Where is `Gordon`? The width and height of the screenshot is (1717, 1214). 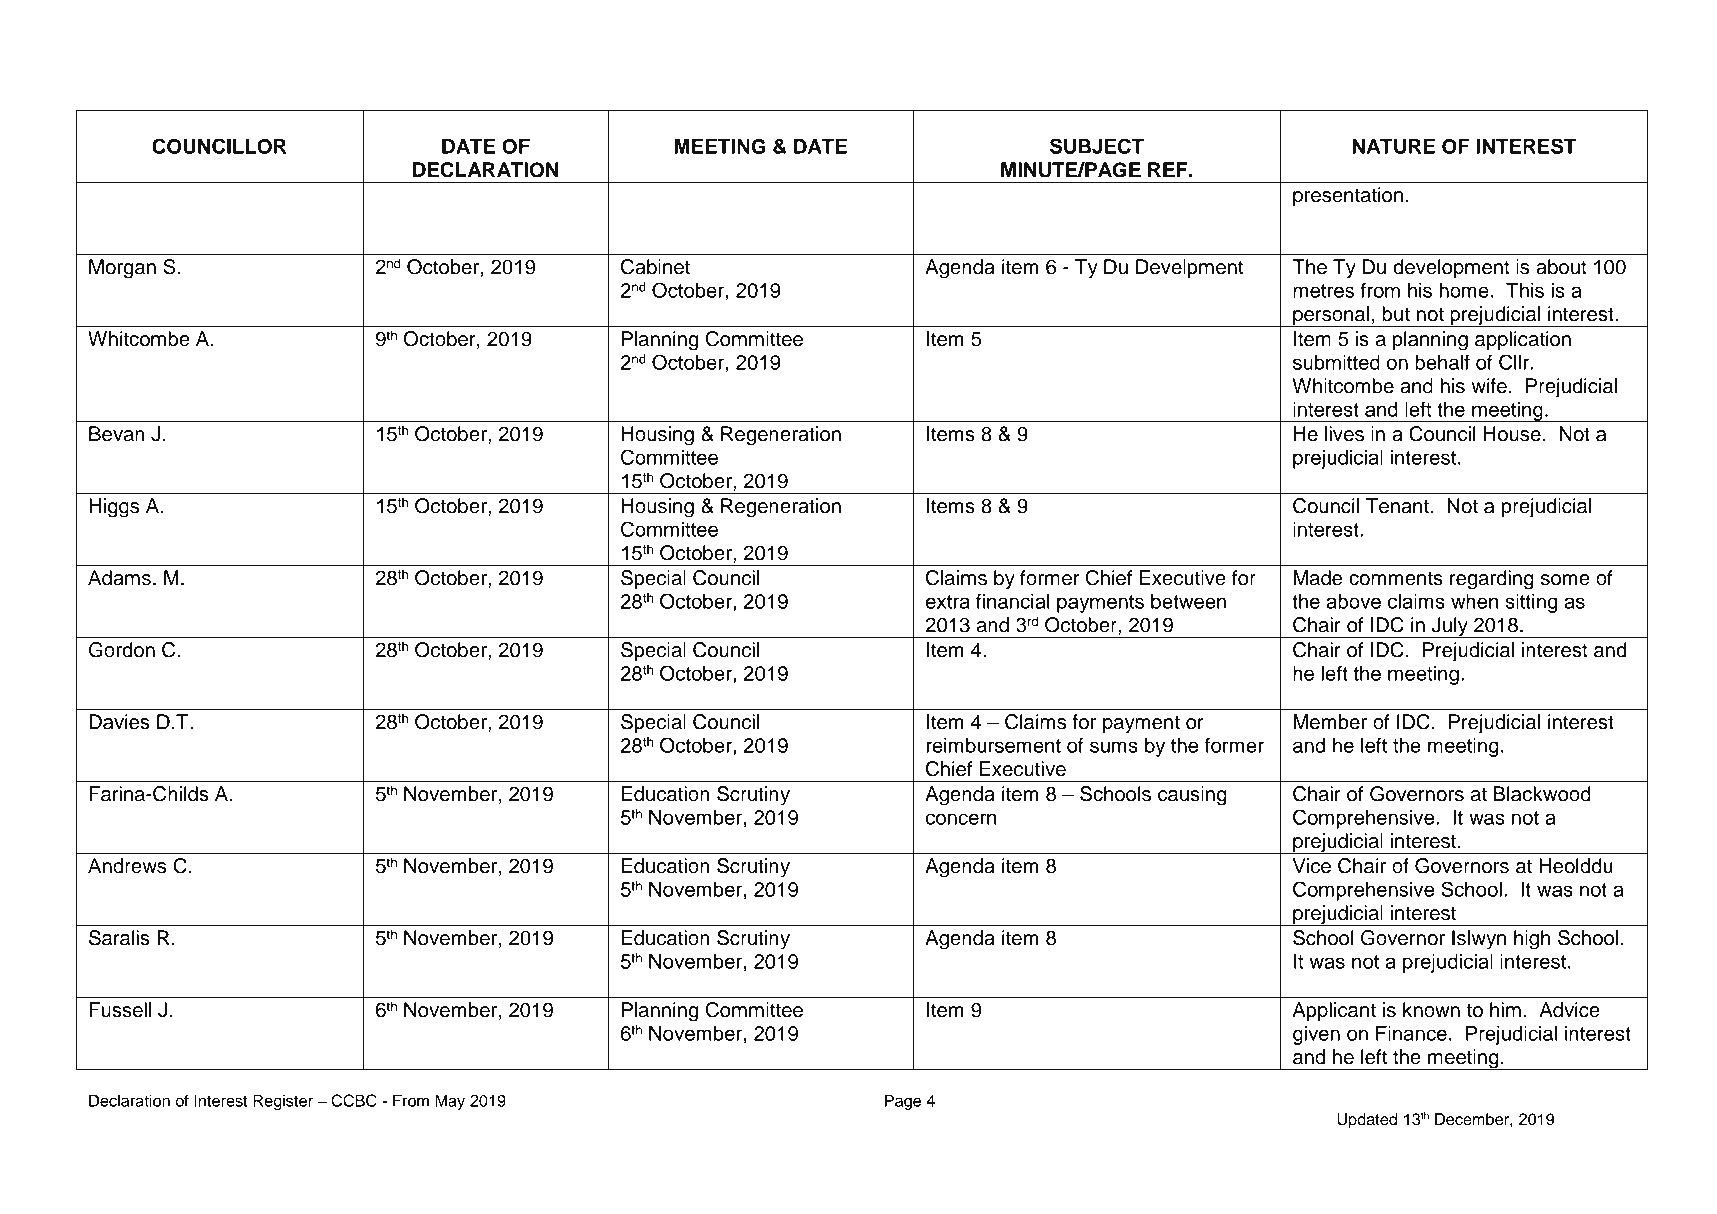
Gordon is located at coordinates (122, 650).
